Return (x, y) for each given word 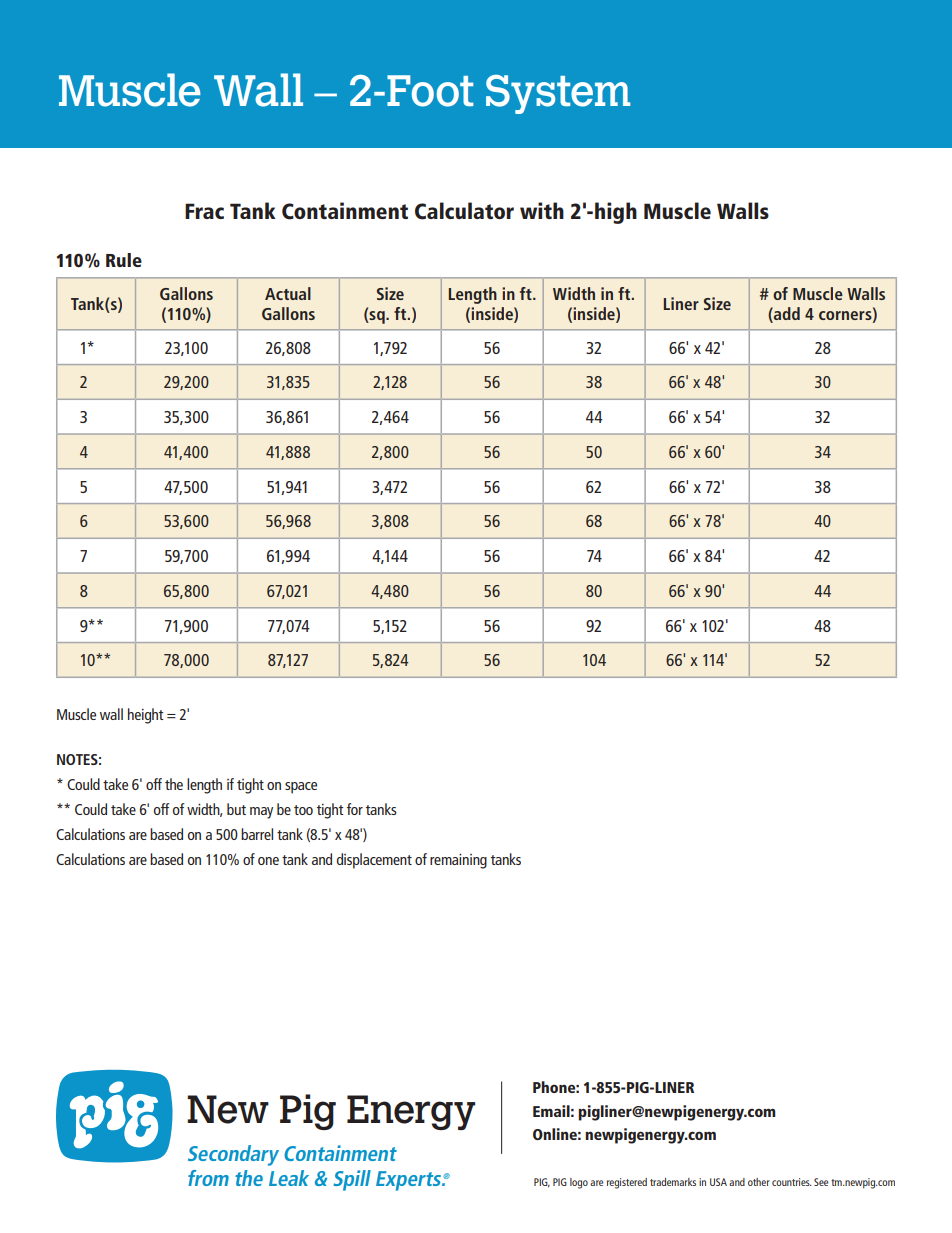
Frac (204, 211)
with (542, 210)
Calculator (464, 211)
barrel (257, 834)
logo (579, 1183)
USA (718, 1182)
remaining (458, 861)
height (145, 716)
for (355, 809)
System (558, 94)
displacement (374, 861)
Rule (124, 260)
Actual (288, 293)
